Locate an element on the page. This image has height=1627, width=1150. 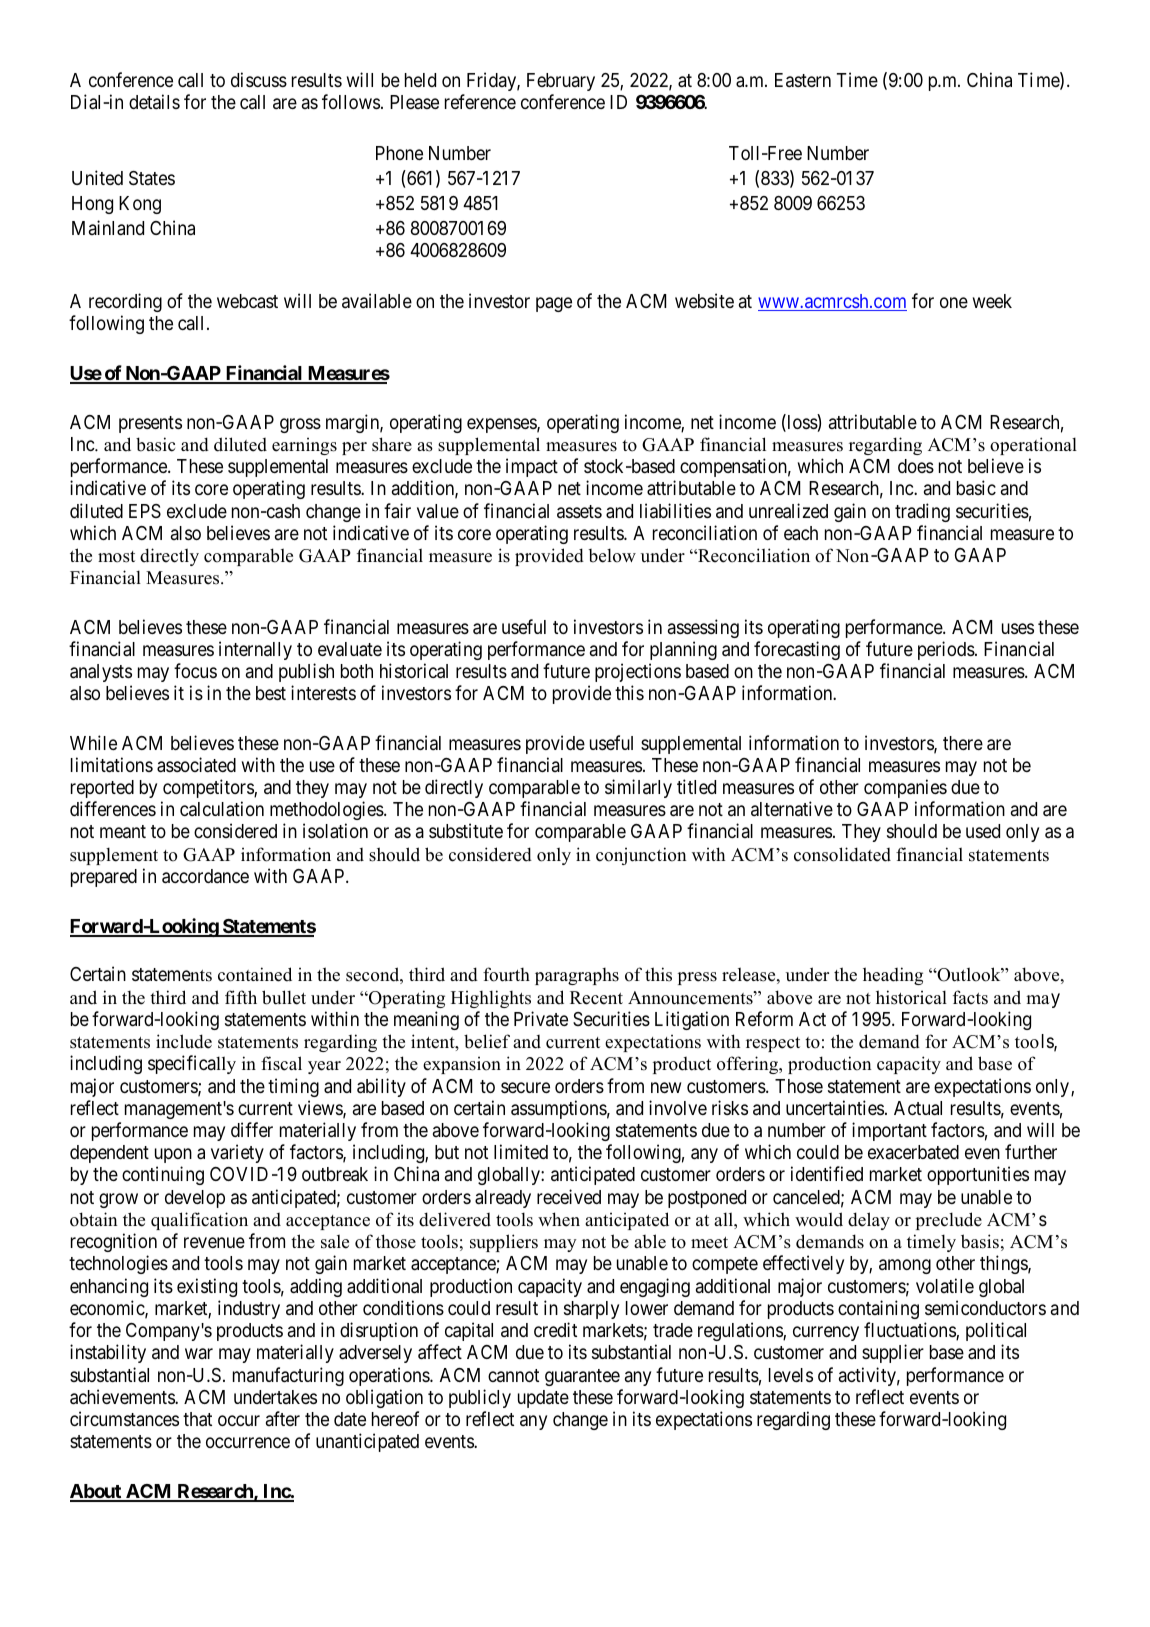
Private is located at coordinates (541, 1018).
